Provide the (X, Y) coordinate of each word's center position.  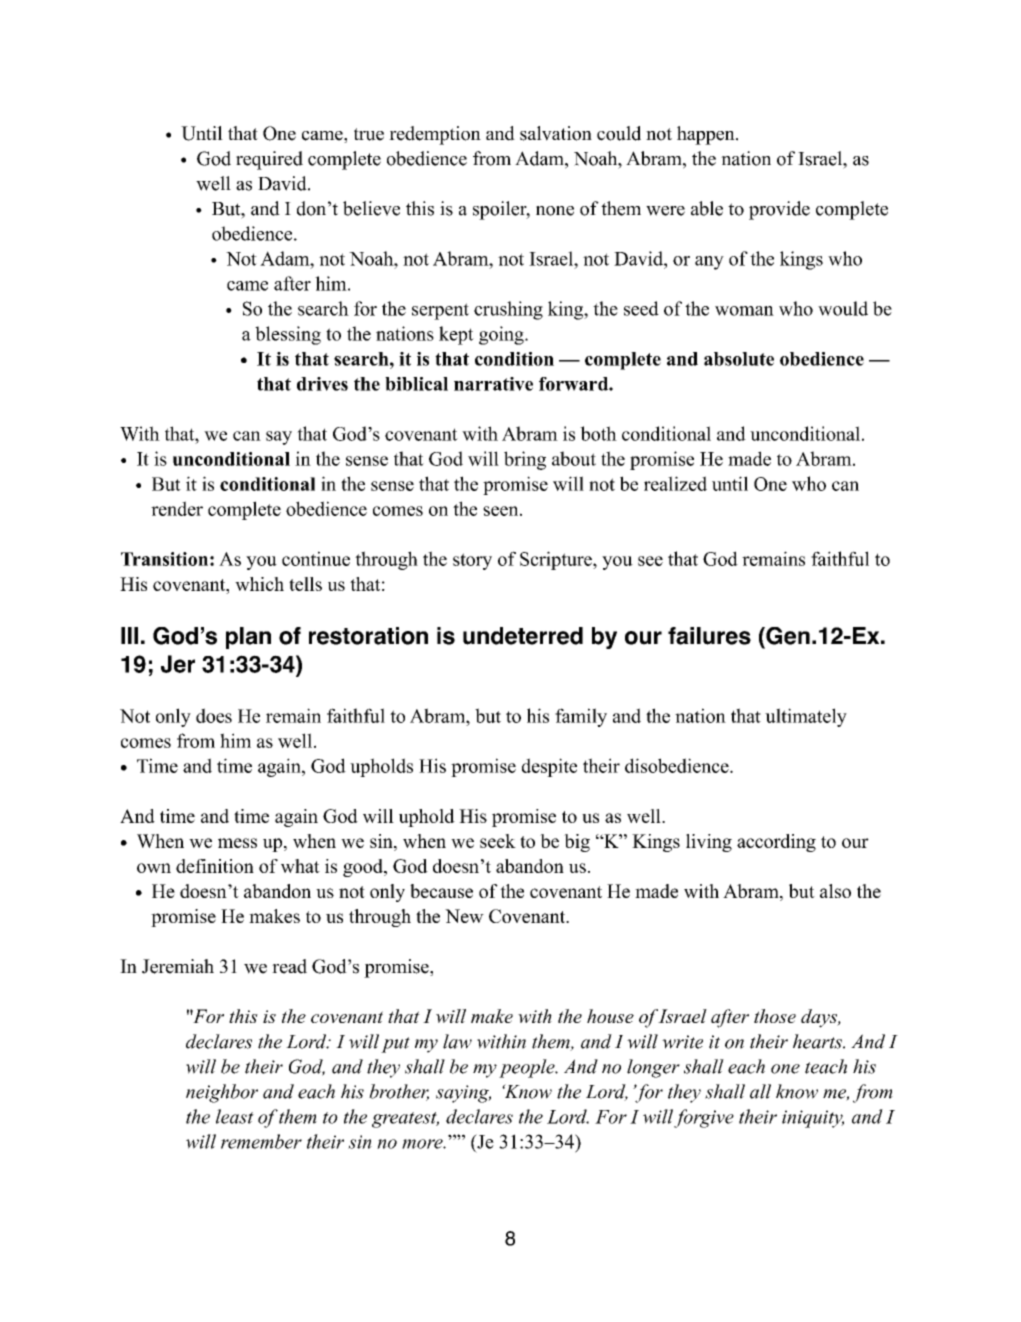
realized (675, 483)
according (776, 843)
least (235, 1116)
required (269, 160)
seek (498, 841)
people (528, 1068)
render (177, 508)
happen (707, 135)
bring (525, 460)
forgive (704, 1118)
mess (237, 843)
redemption (435, 135)
